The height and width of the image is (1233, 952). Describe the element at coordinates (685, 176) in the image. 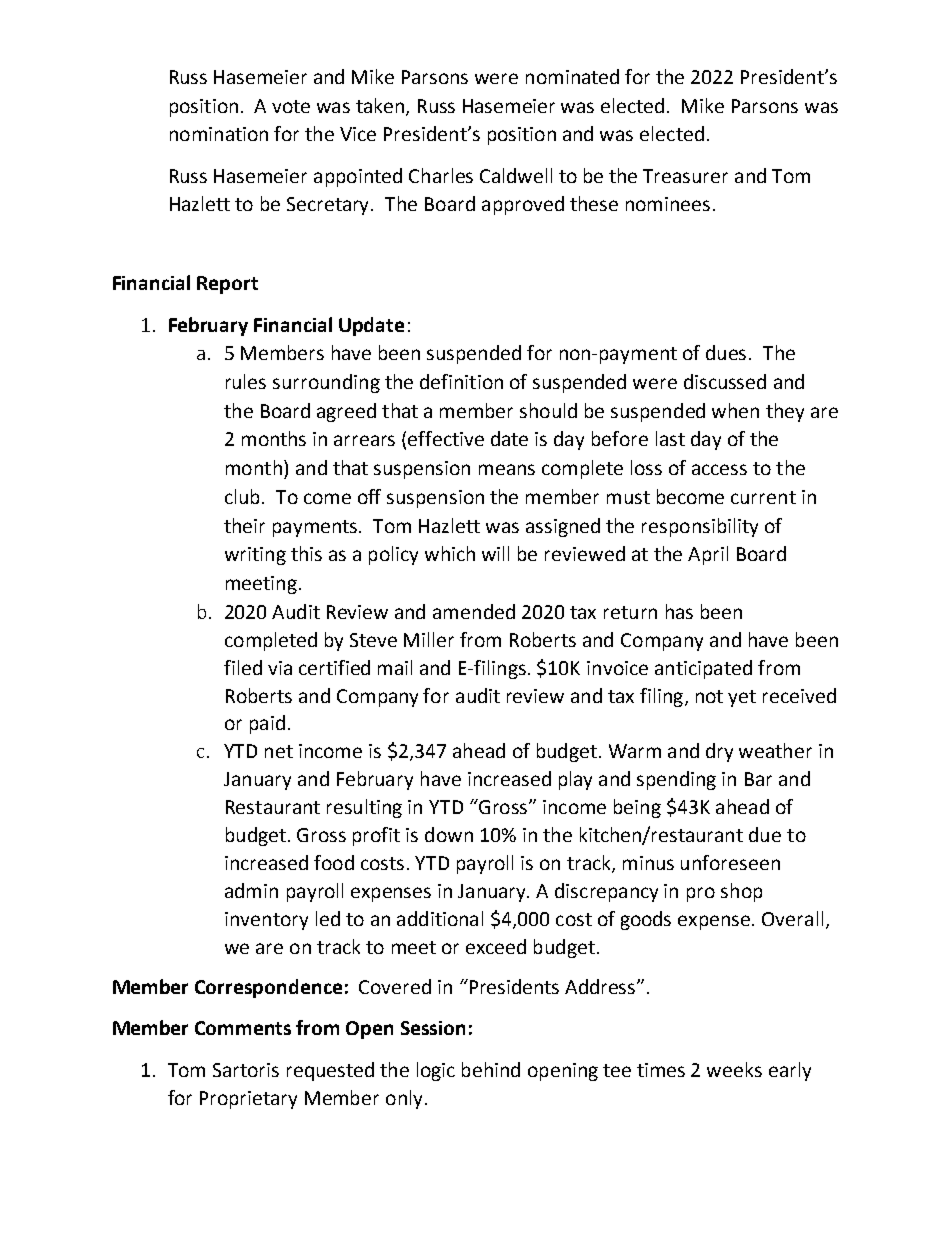

I see `Treasurer` at that location.
